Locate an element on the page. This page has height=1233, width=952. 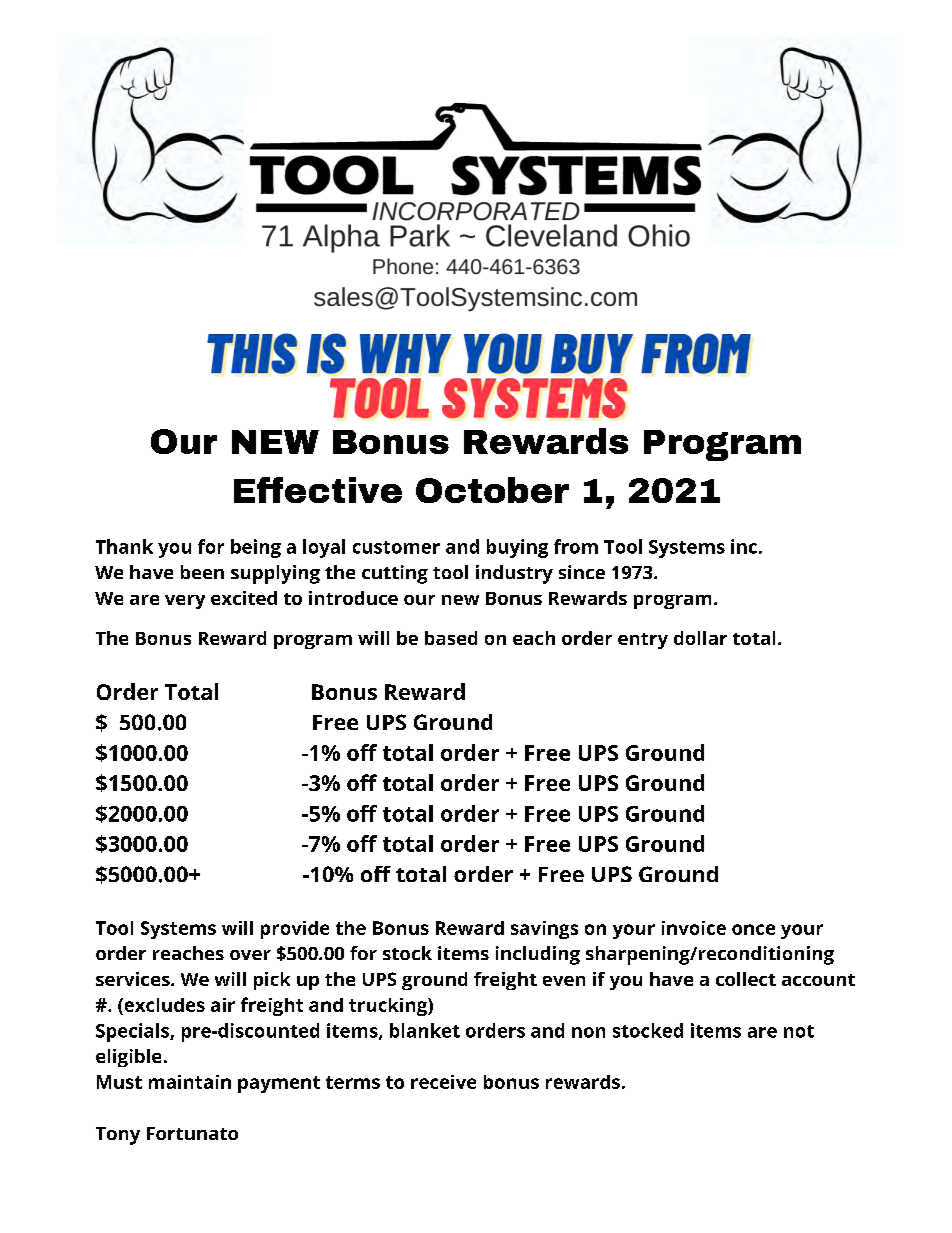
not is located at coordinates (799, 1031).
